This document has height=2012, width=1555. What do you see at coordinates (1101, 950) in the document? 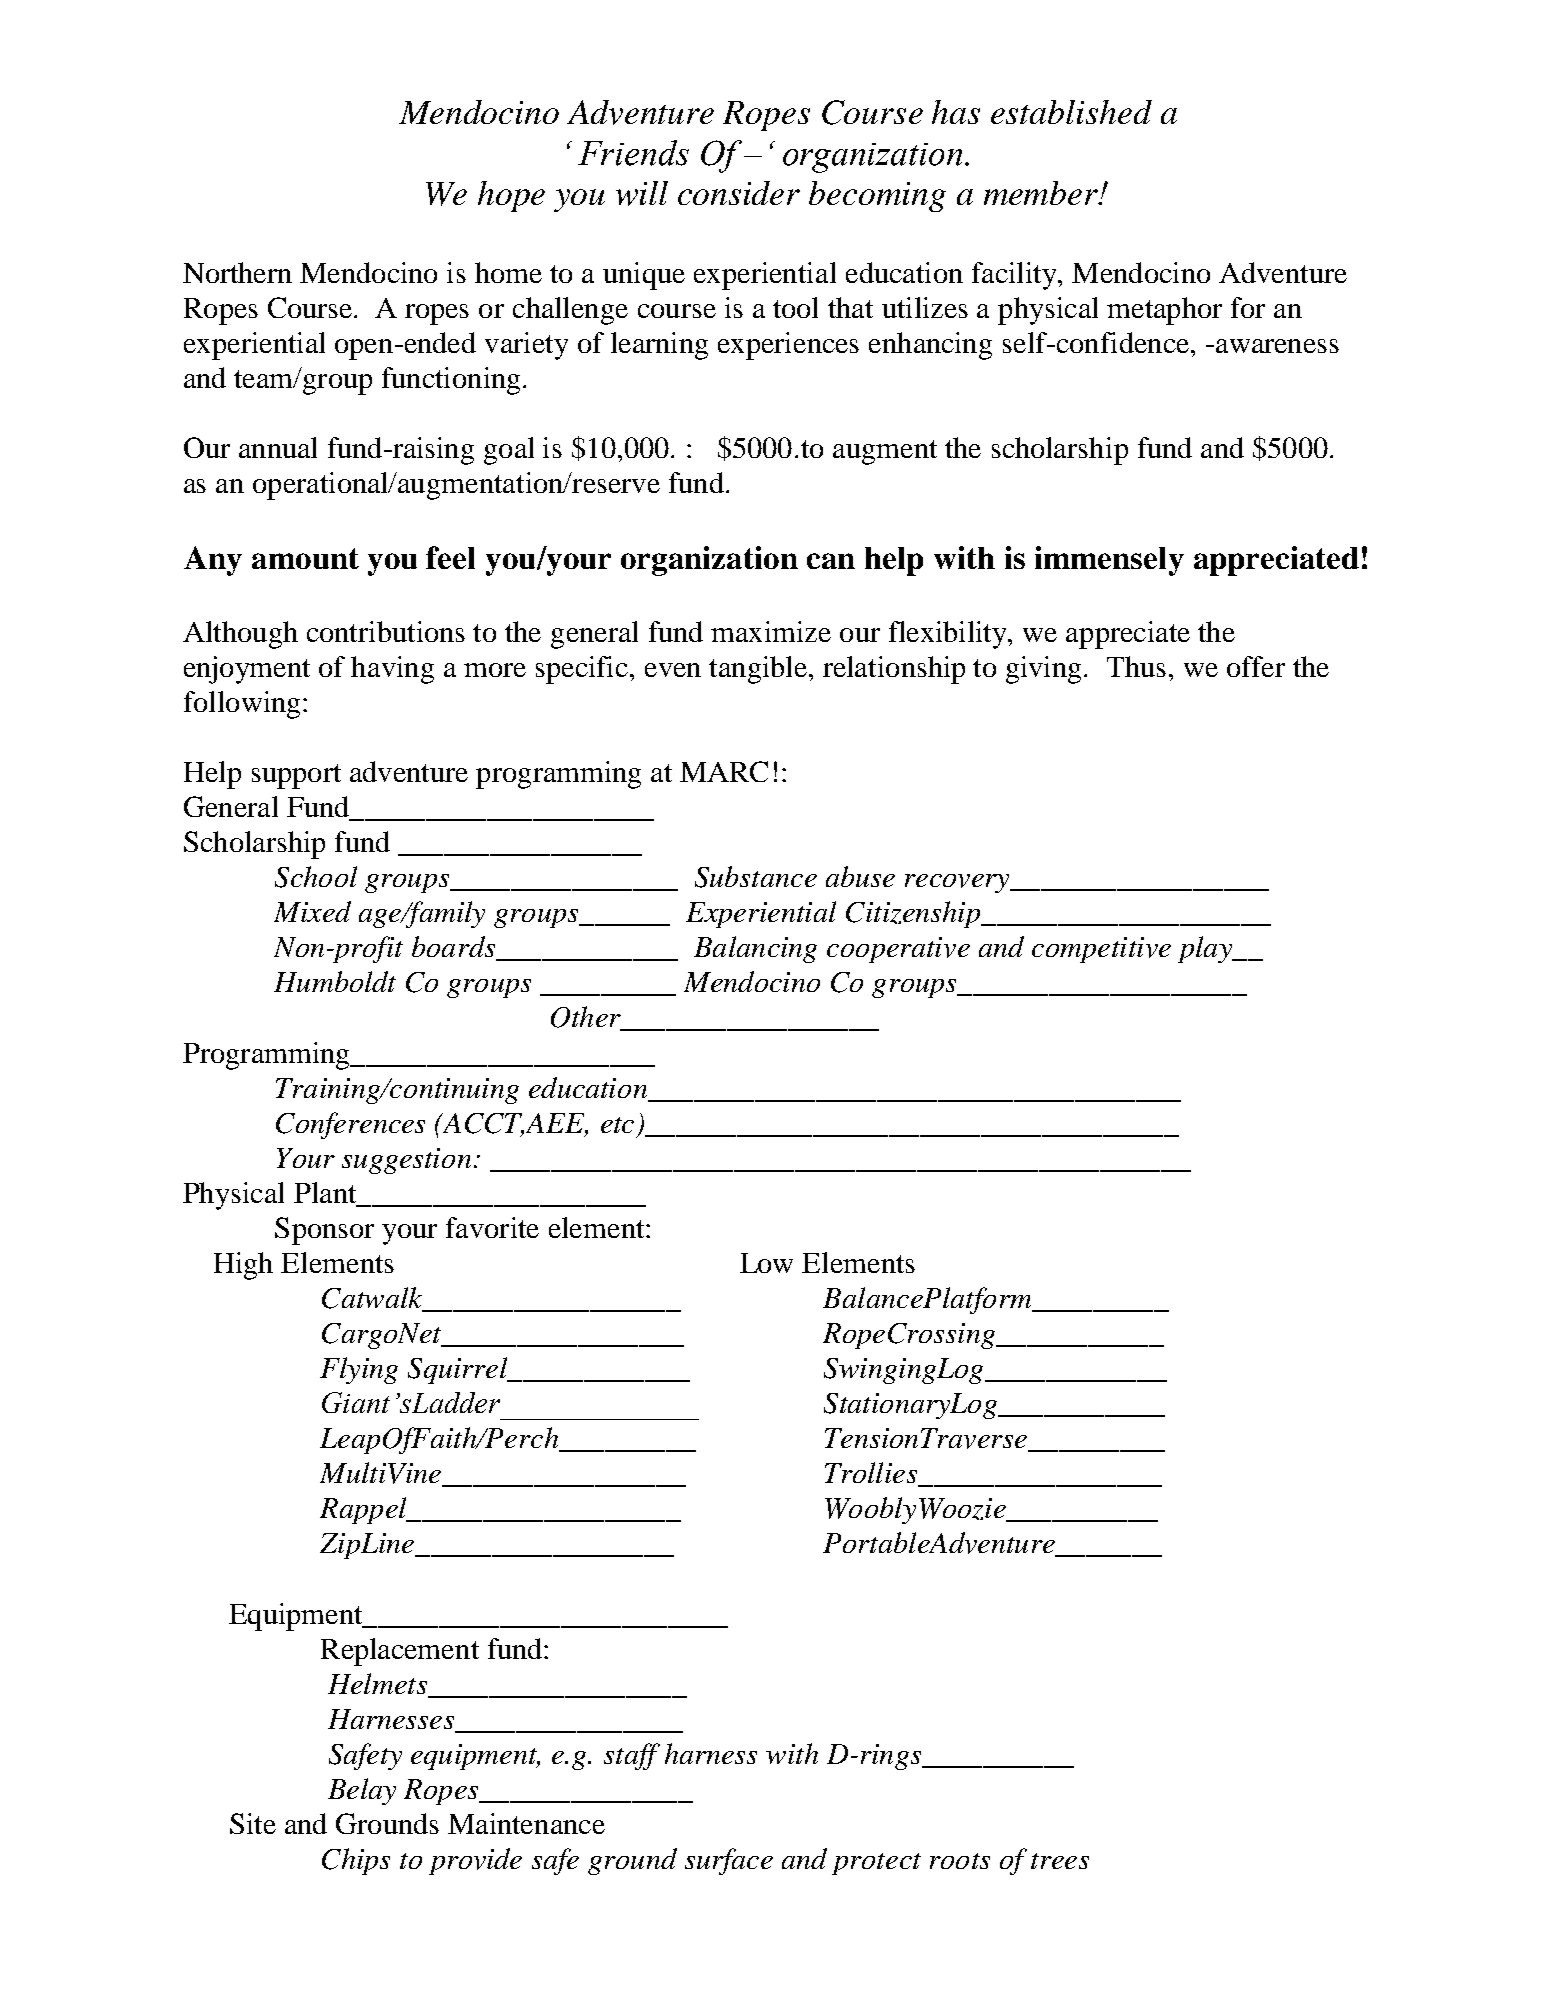
I see `competitive` at bounding box center [1101, 950].
